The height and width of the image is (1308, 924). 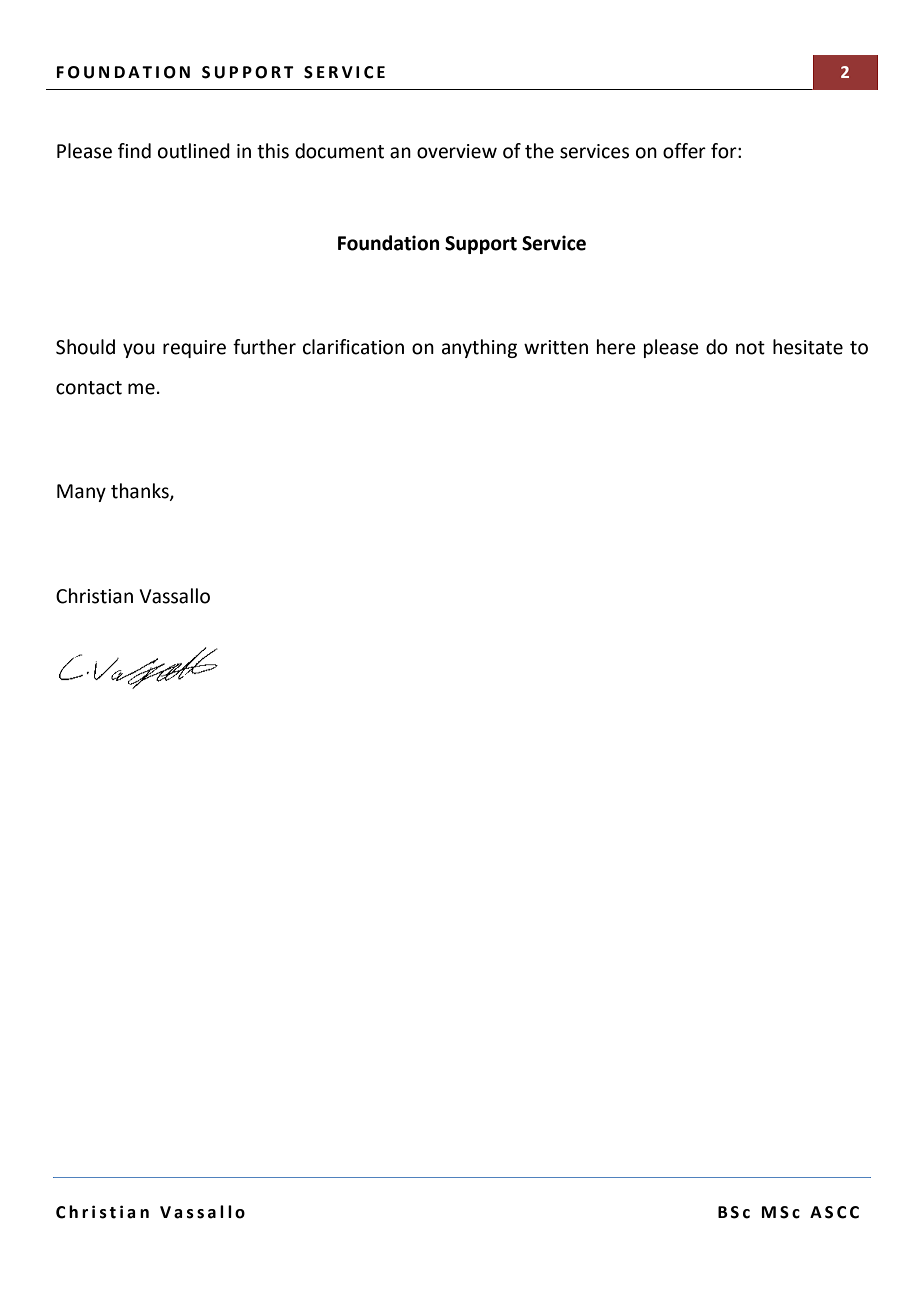 I want to click on outlined, so click(x=194, y=151).
